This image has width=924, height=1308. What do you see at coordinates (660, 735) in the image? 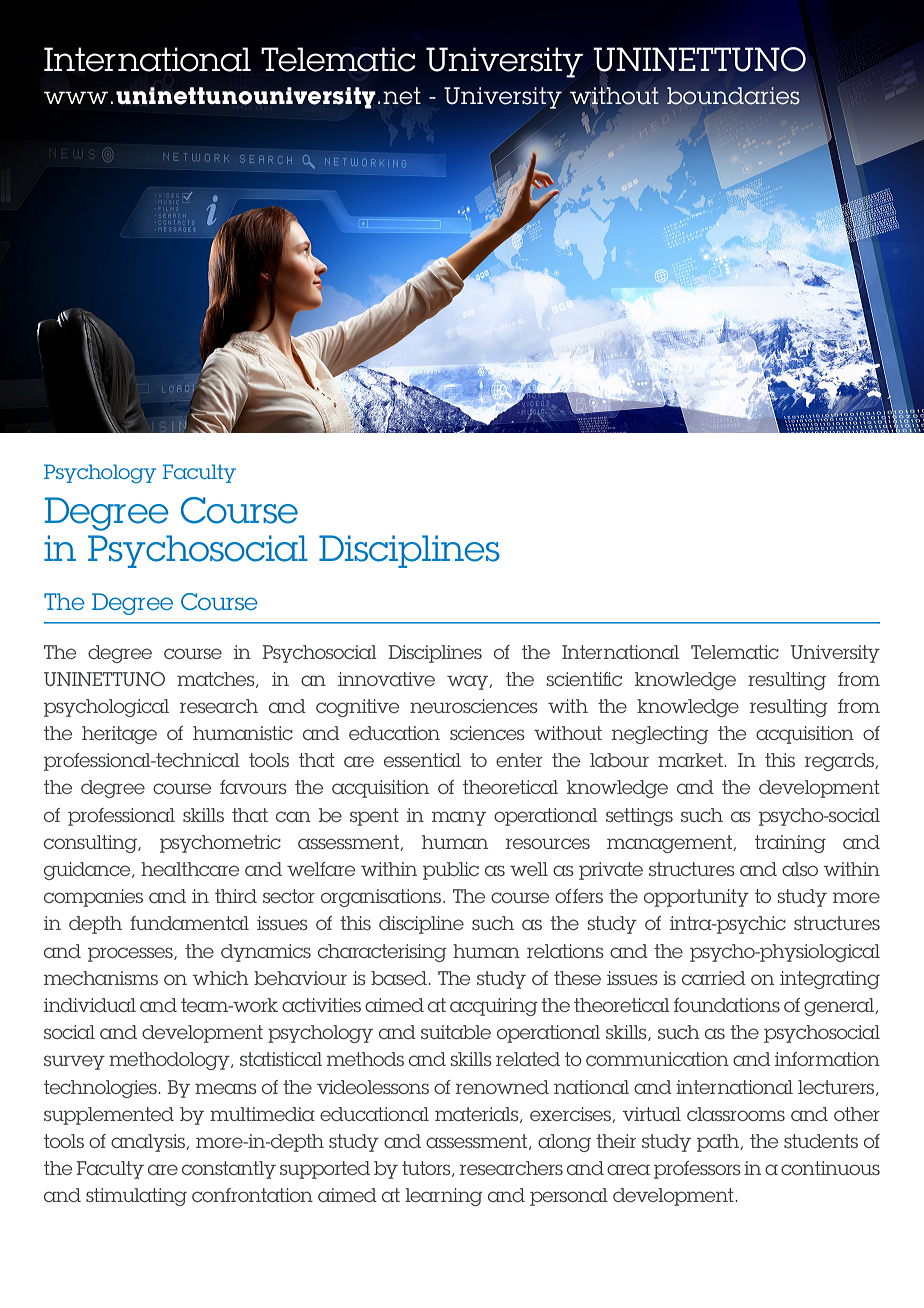
I see `neglecting` at bounding box center [660, 735].
